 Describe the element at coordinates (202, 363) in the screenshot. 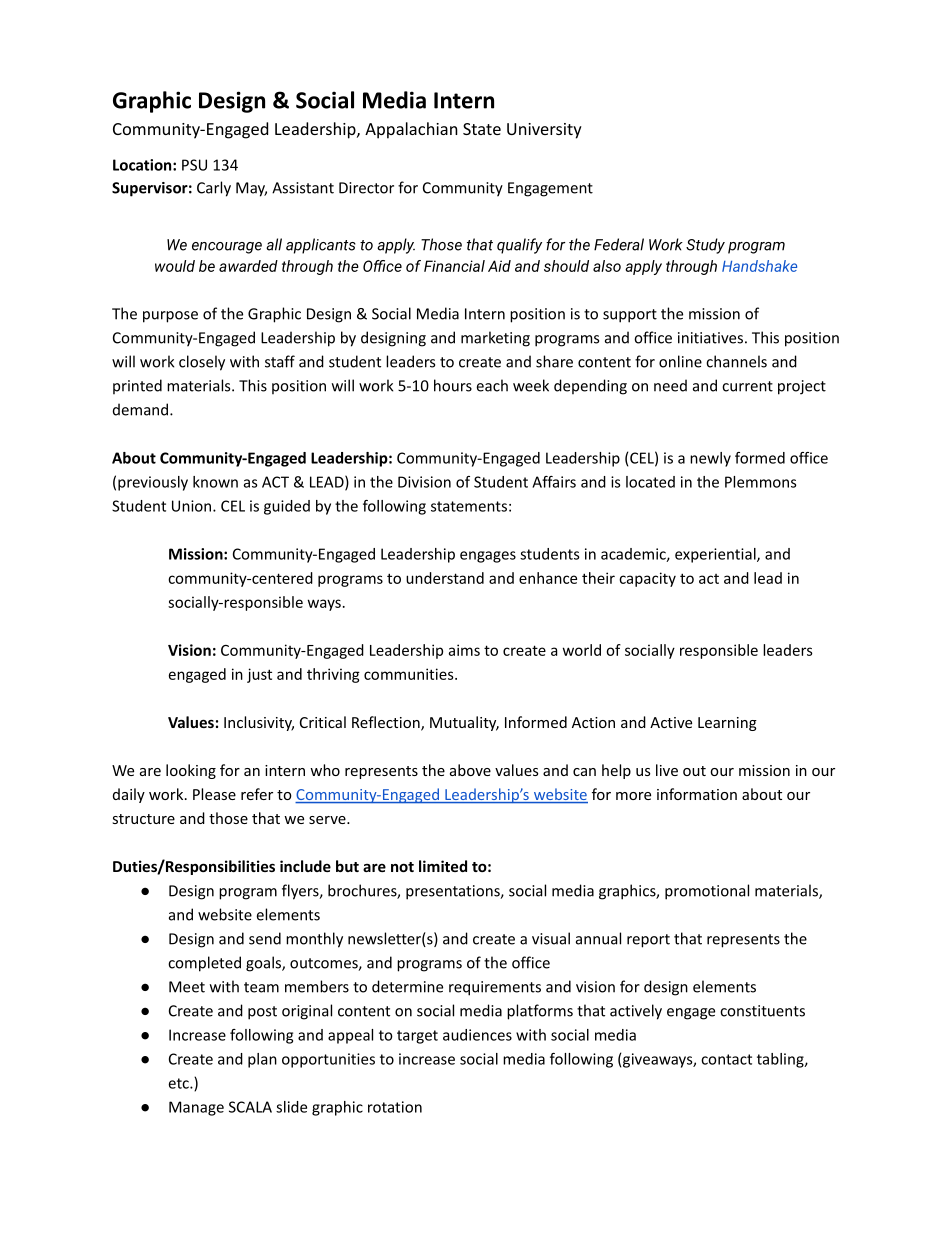

I see `closely` at that location.
